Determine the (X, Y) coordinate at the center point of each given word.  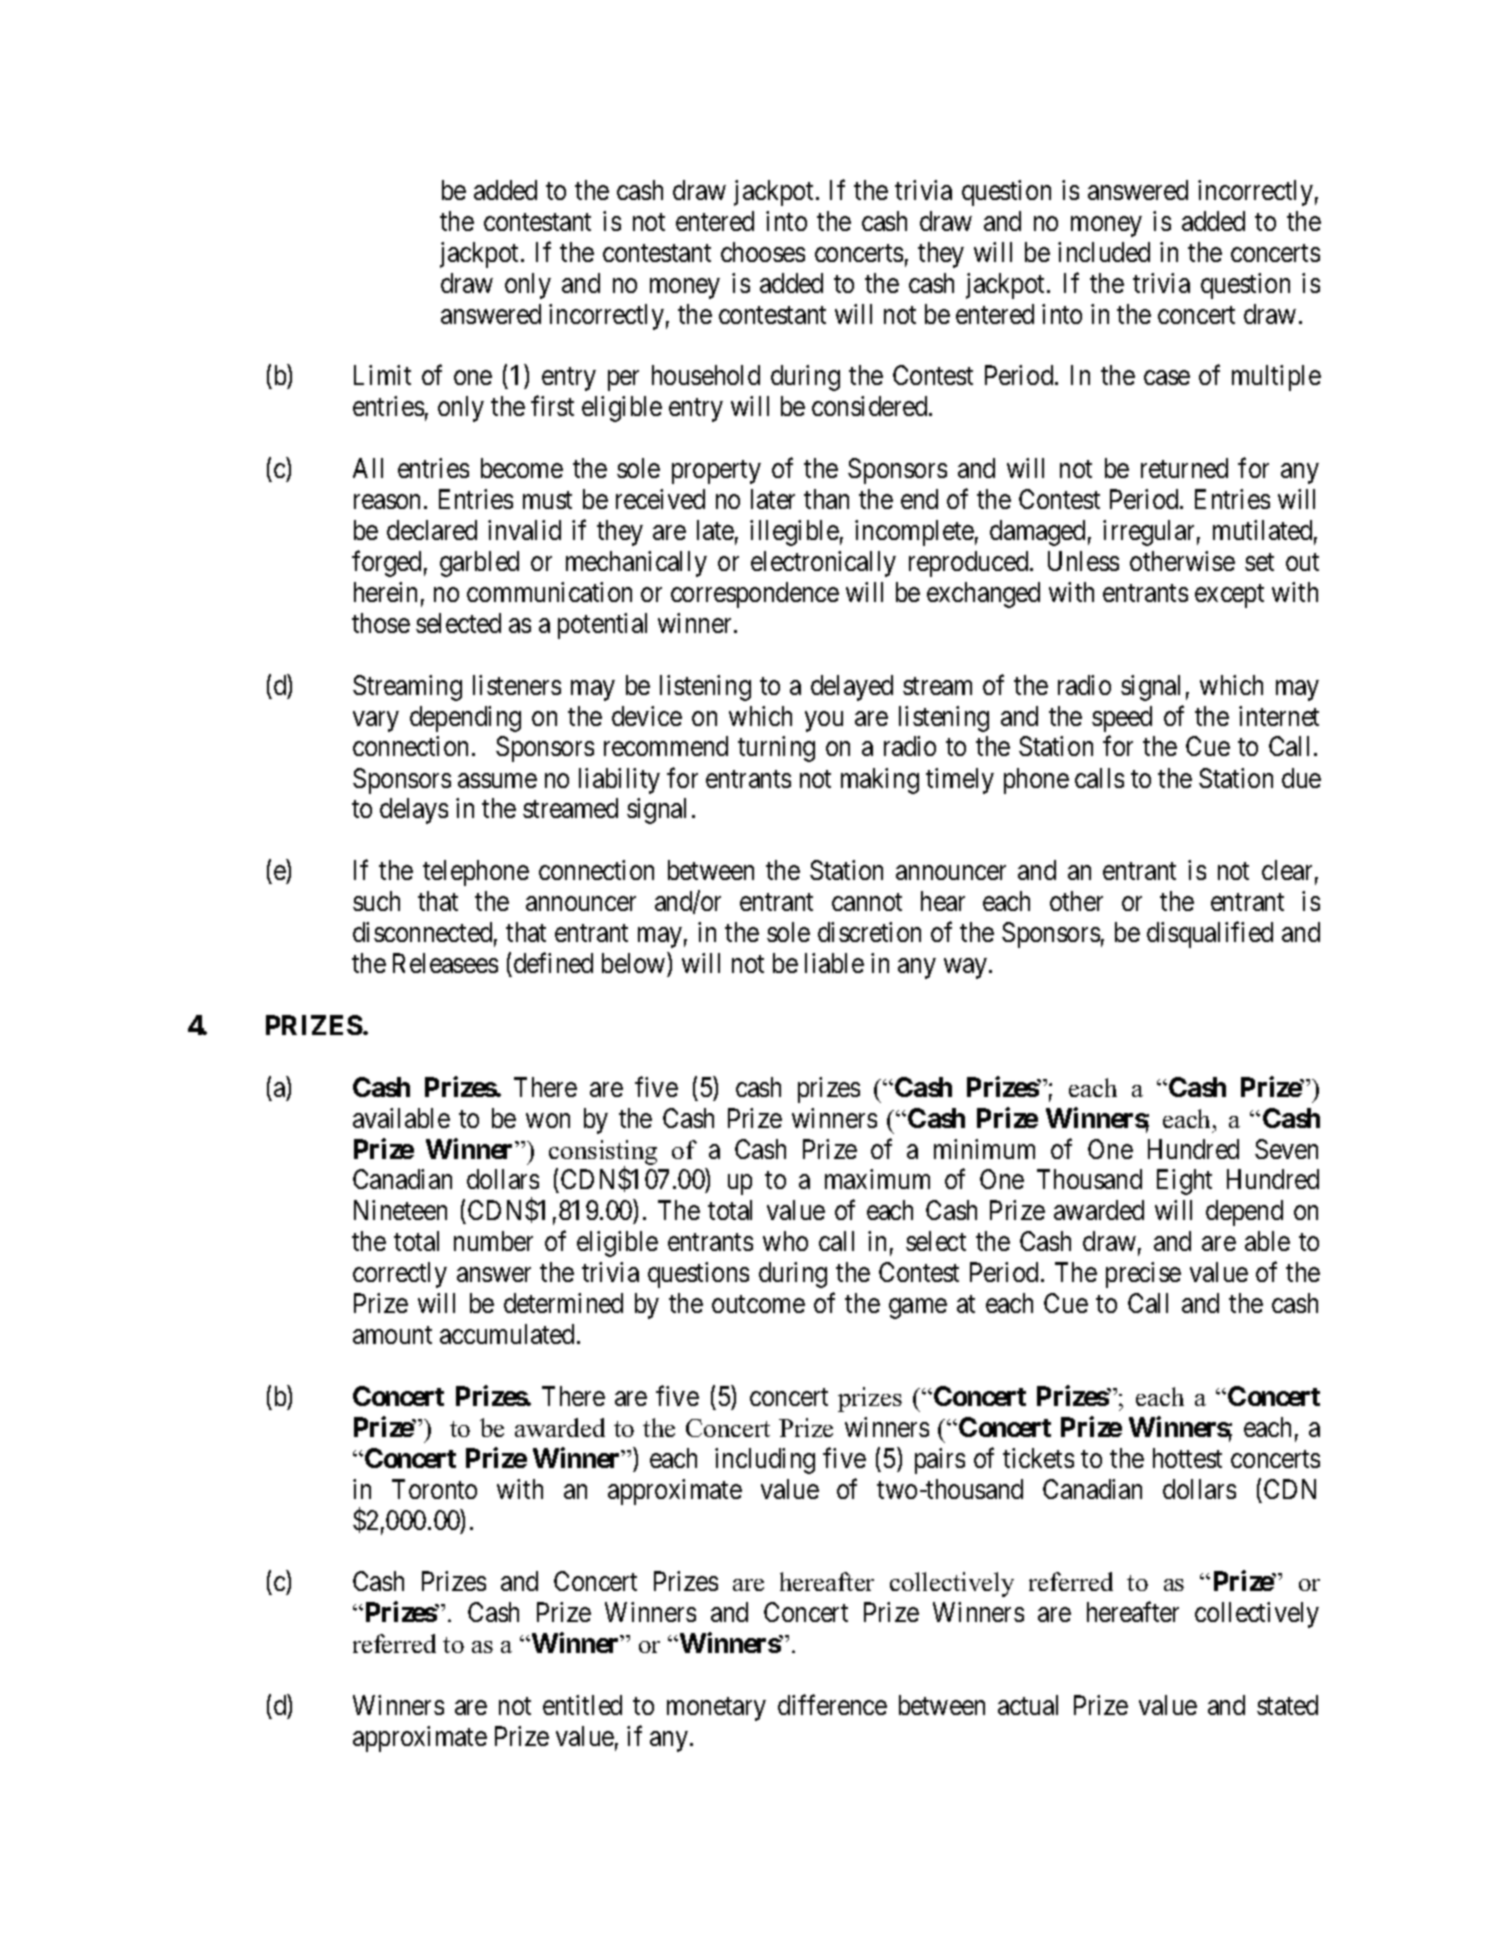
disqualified (1210, 935)
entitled (582, 1705)
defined (553, 963)
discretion (869, 932)
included (1104, 252)
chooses (763, 252)
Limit (382, 375)
